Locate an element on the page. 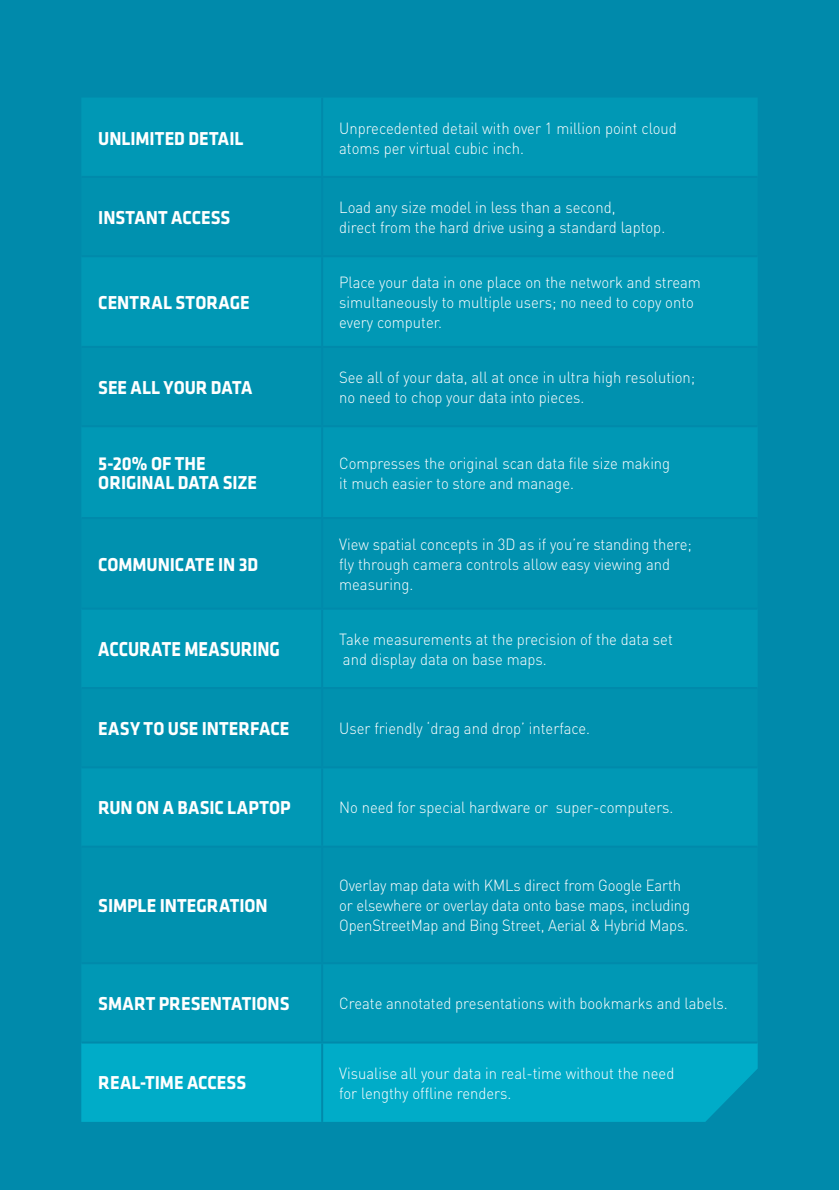 This document has width=839, height=1190. Storage is located at coordinates (212, 302).
